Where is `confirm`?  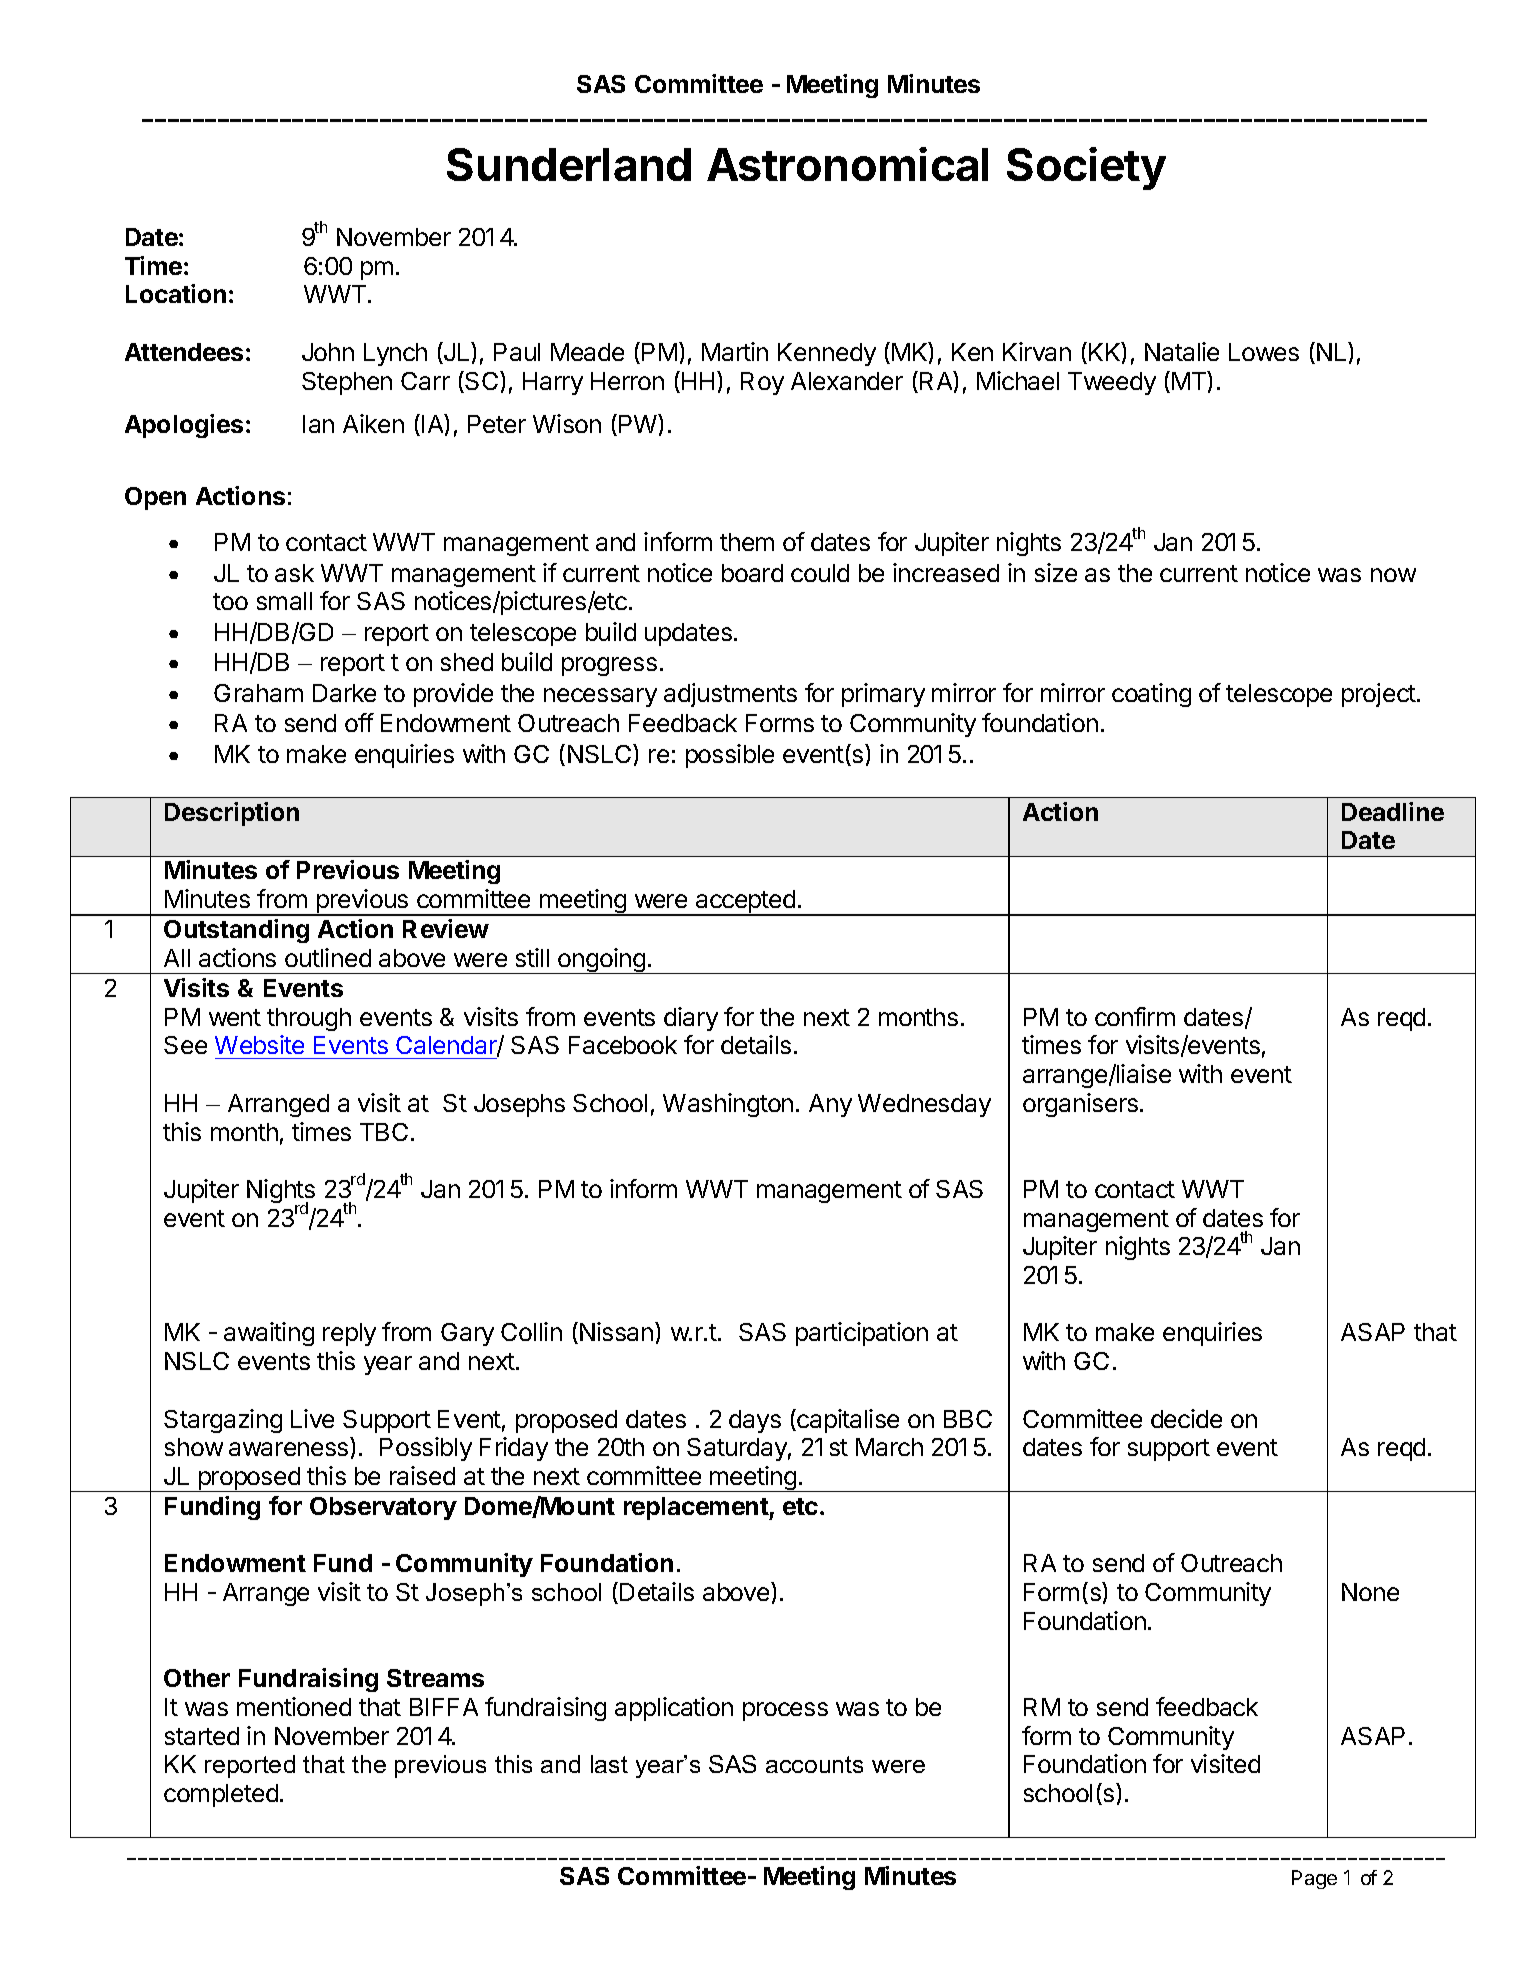 confirm is located at coordinates (1135, 1016).
